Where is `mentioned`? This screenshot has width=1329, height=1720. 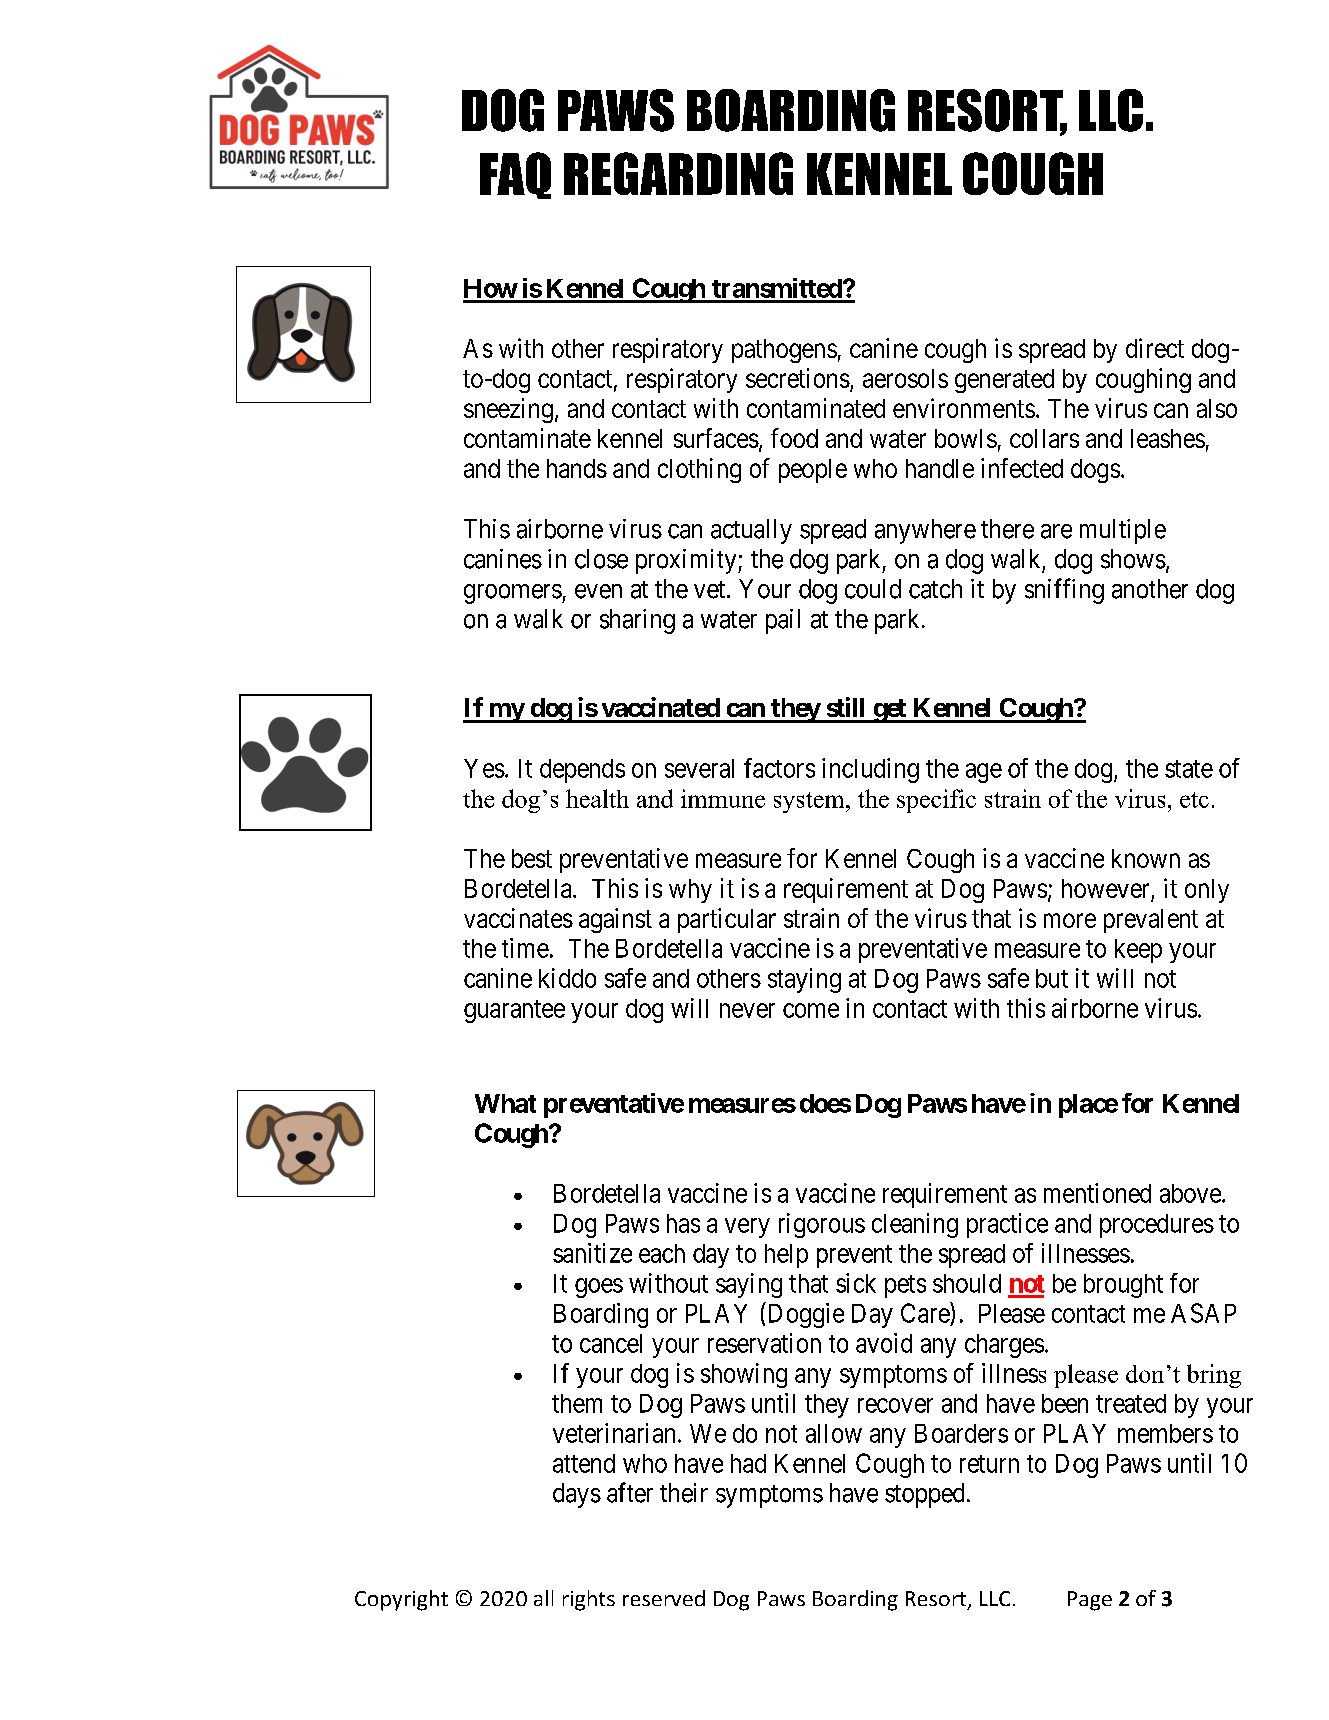
mentioned is located at coordinates (1097, 1193).
